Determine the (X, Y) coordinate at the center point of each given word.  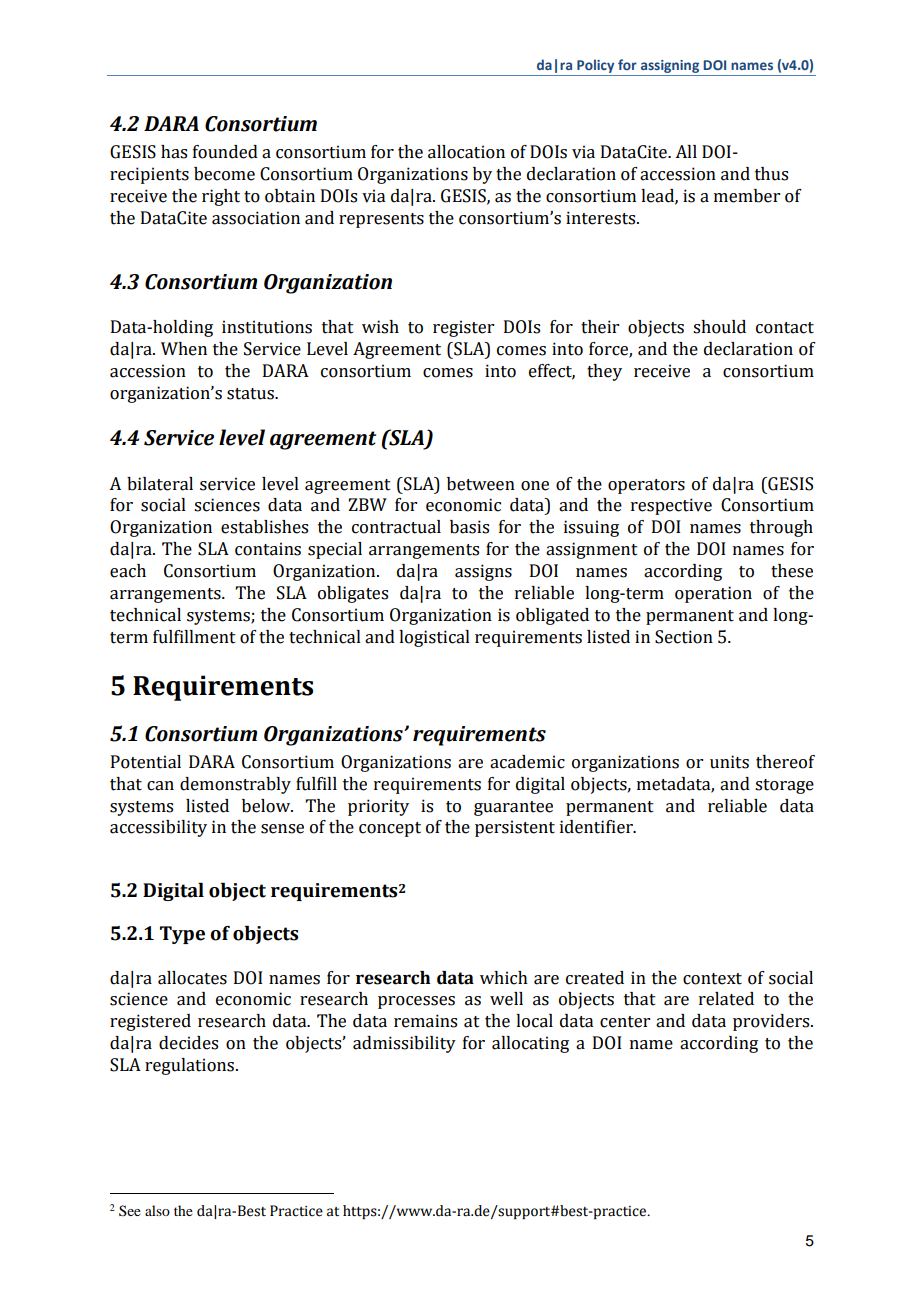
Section (684, 637)
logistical (434, 638)
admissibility (404, 1044)
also (157, 1210)
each (128, 571)
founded (225, 152)
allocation (466, 152)
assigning (670, 66)
